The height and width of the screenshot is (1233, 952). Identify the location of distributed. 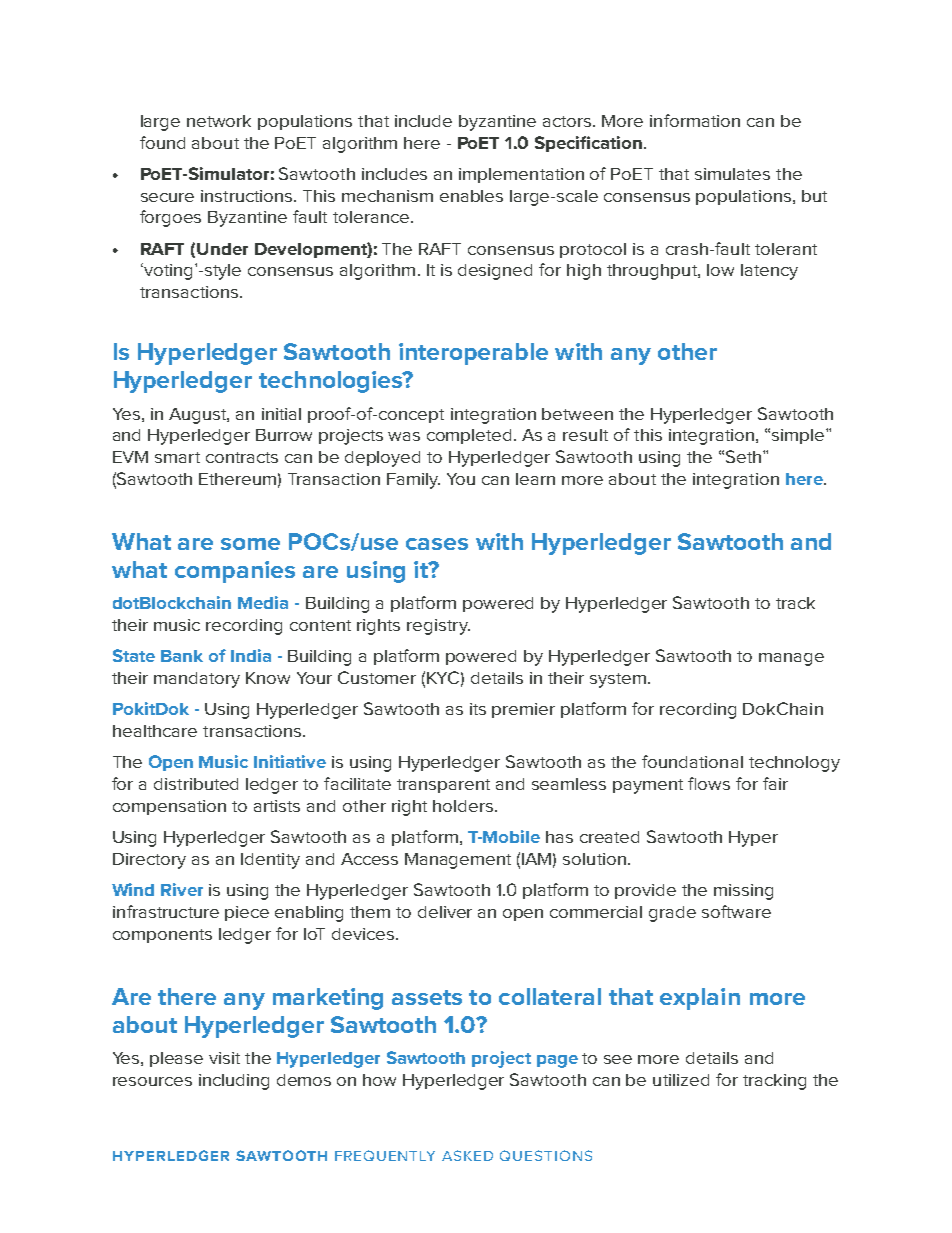
(196, 784).
